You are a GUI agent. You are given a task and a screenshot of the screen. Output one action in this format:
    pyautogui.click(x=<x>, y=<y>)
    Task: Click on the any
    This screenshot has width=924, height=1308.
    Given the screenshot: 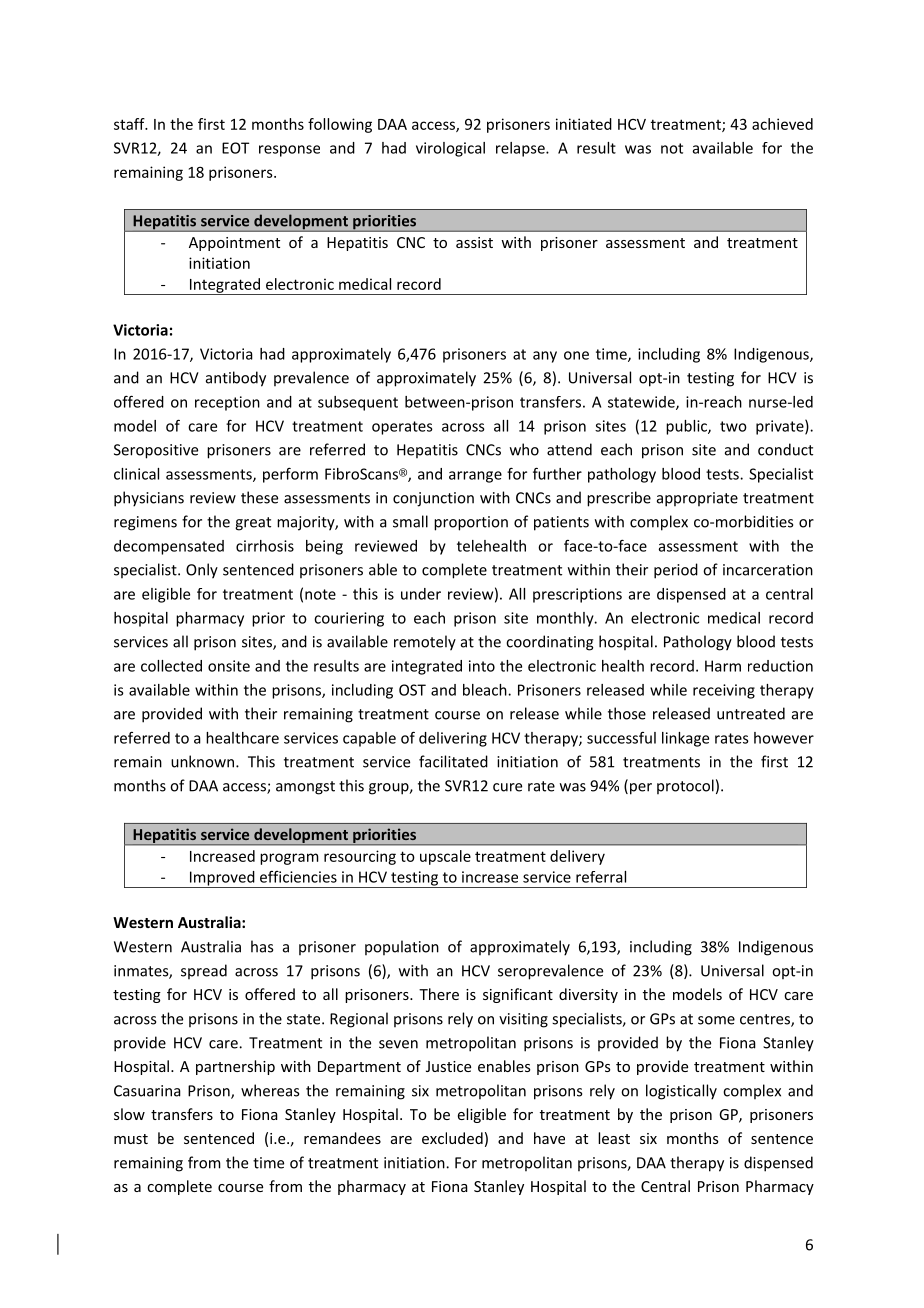 What is the action you would take?
    pyautogui.click(x=545, y=357)
